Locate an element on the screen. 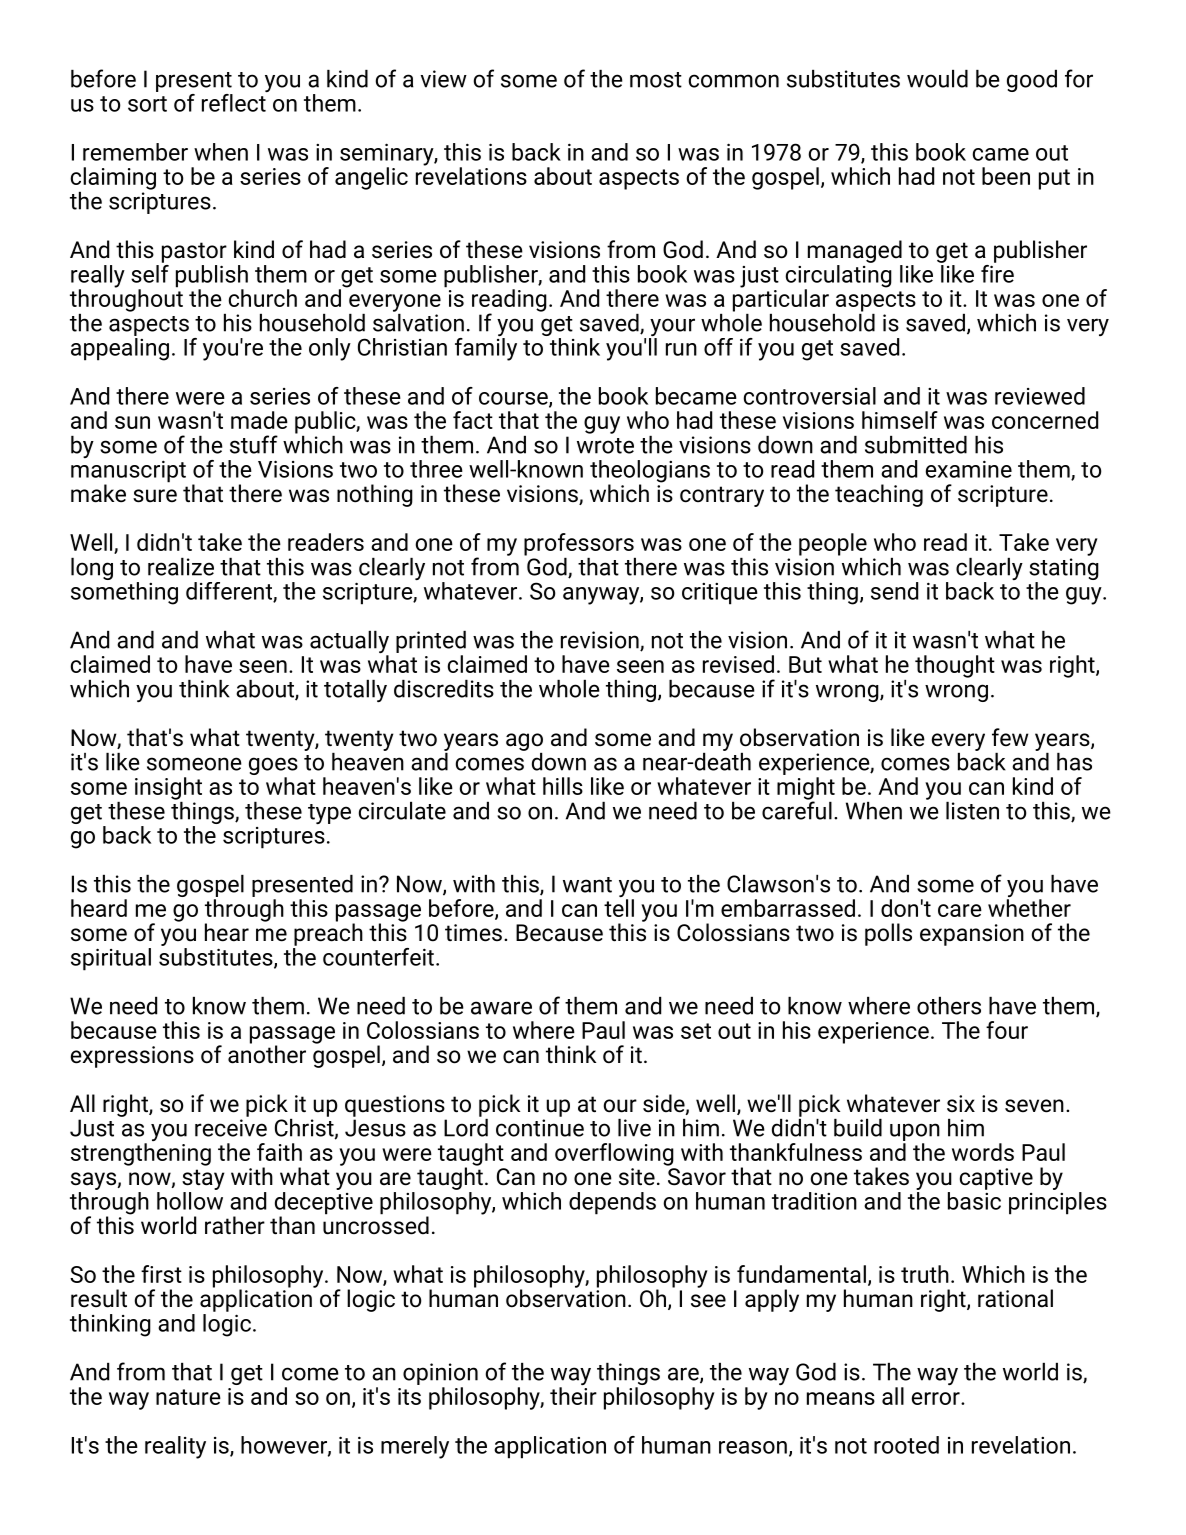 Image resolution: width=1186 pixels, height=1535 pixels. reflect is located at coordinates (235, 101).
